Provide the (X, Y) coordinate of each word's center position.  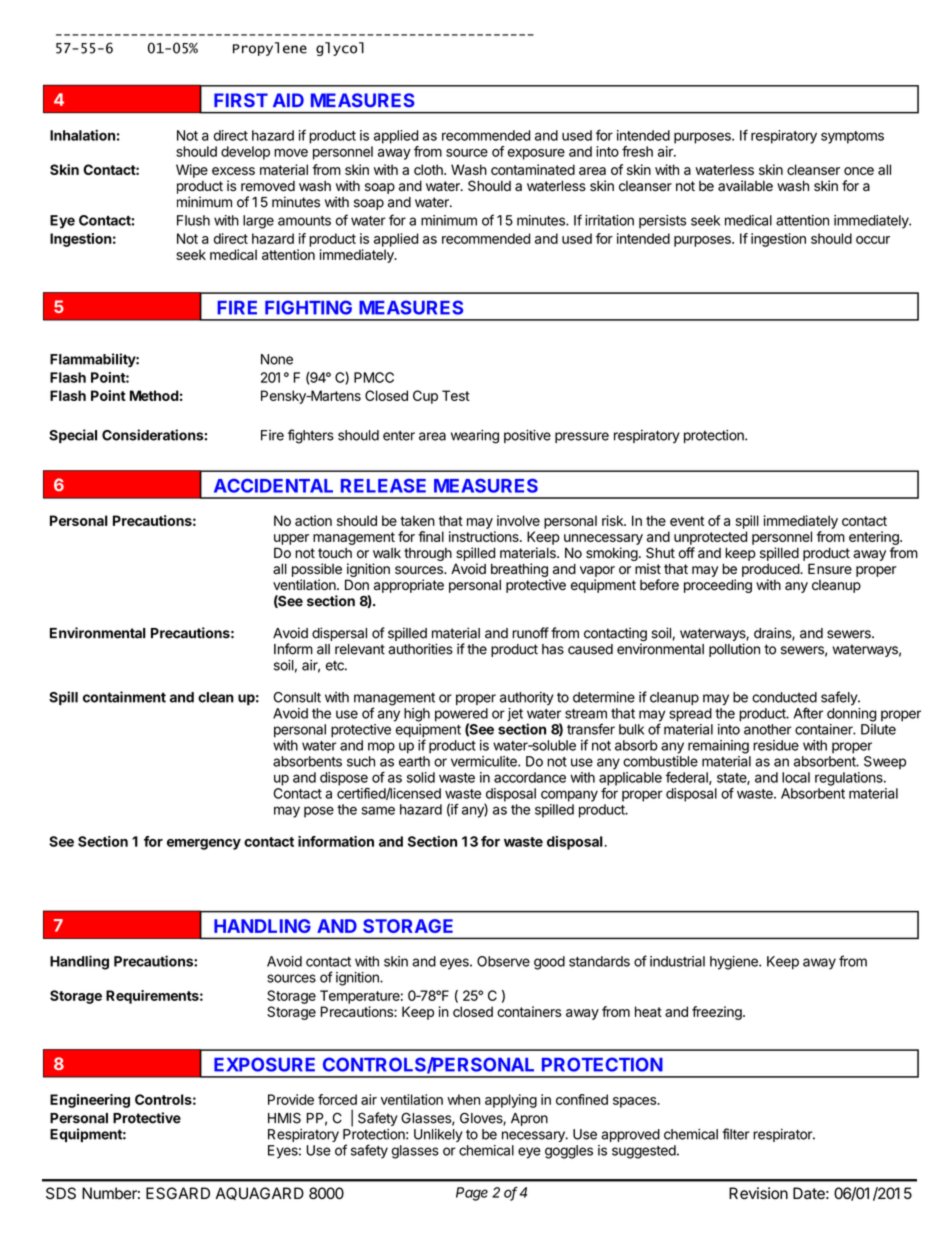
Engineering (90, 1101)
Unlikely (438, 1135)
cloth (429, 169)
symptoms (852, 137)
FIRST (241, 100)
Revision (758, 1193)
